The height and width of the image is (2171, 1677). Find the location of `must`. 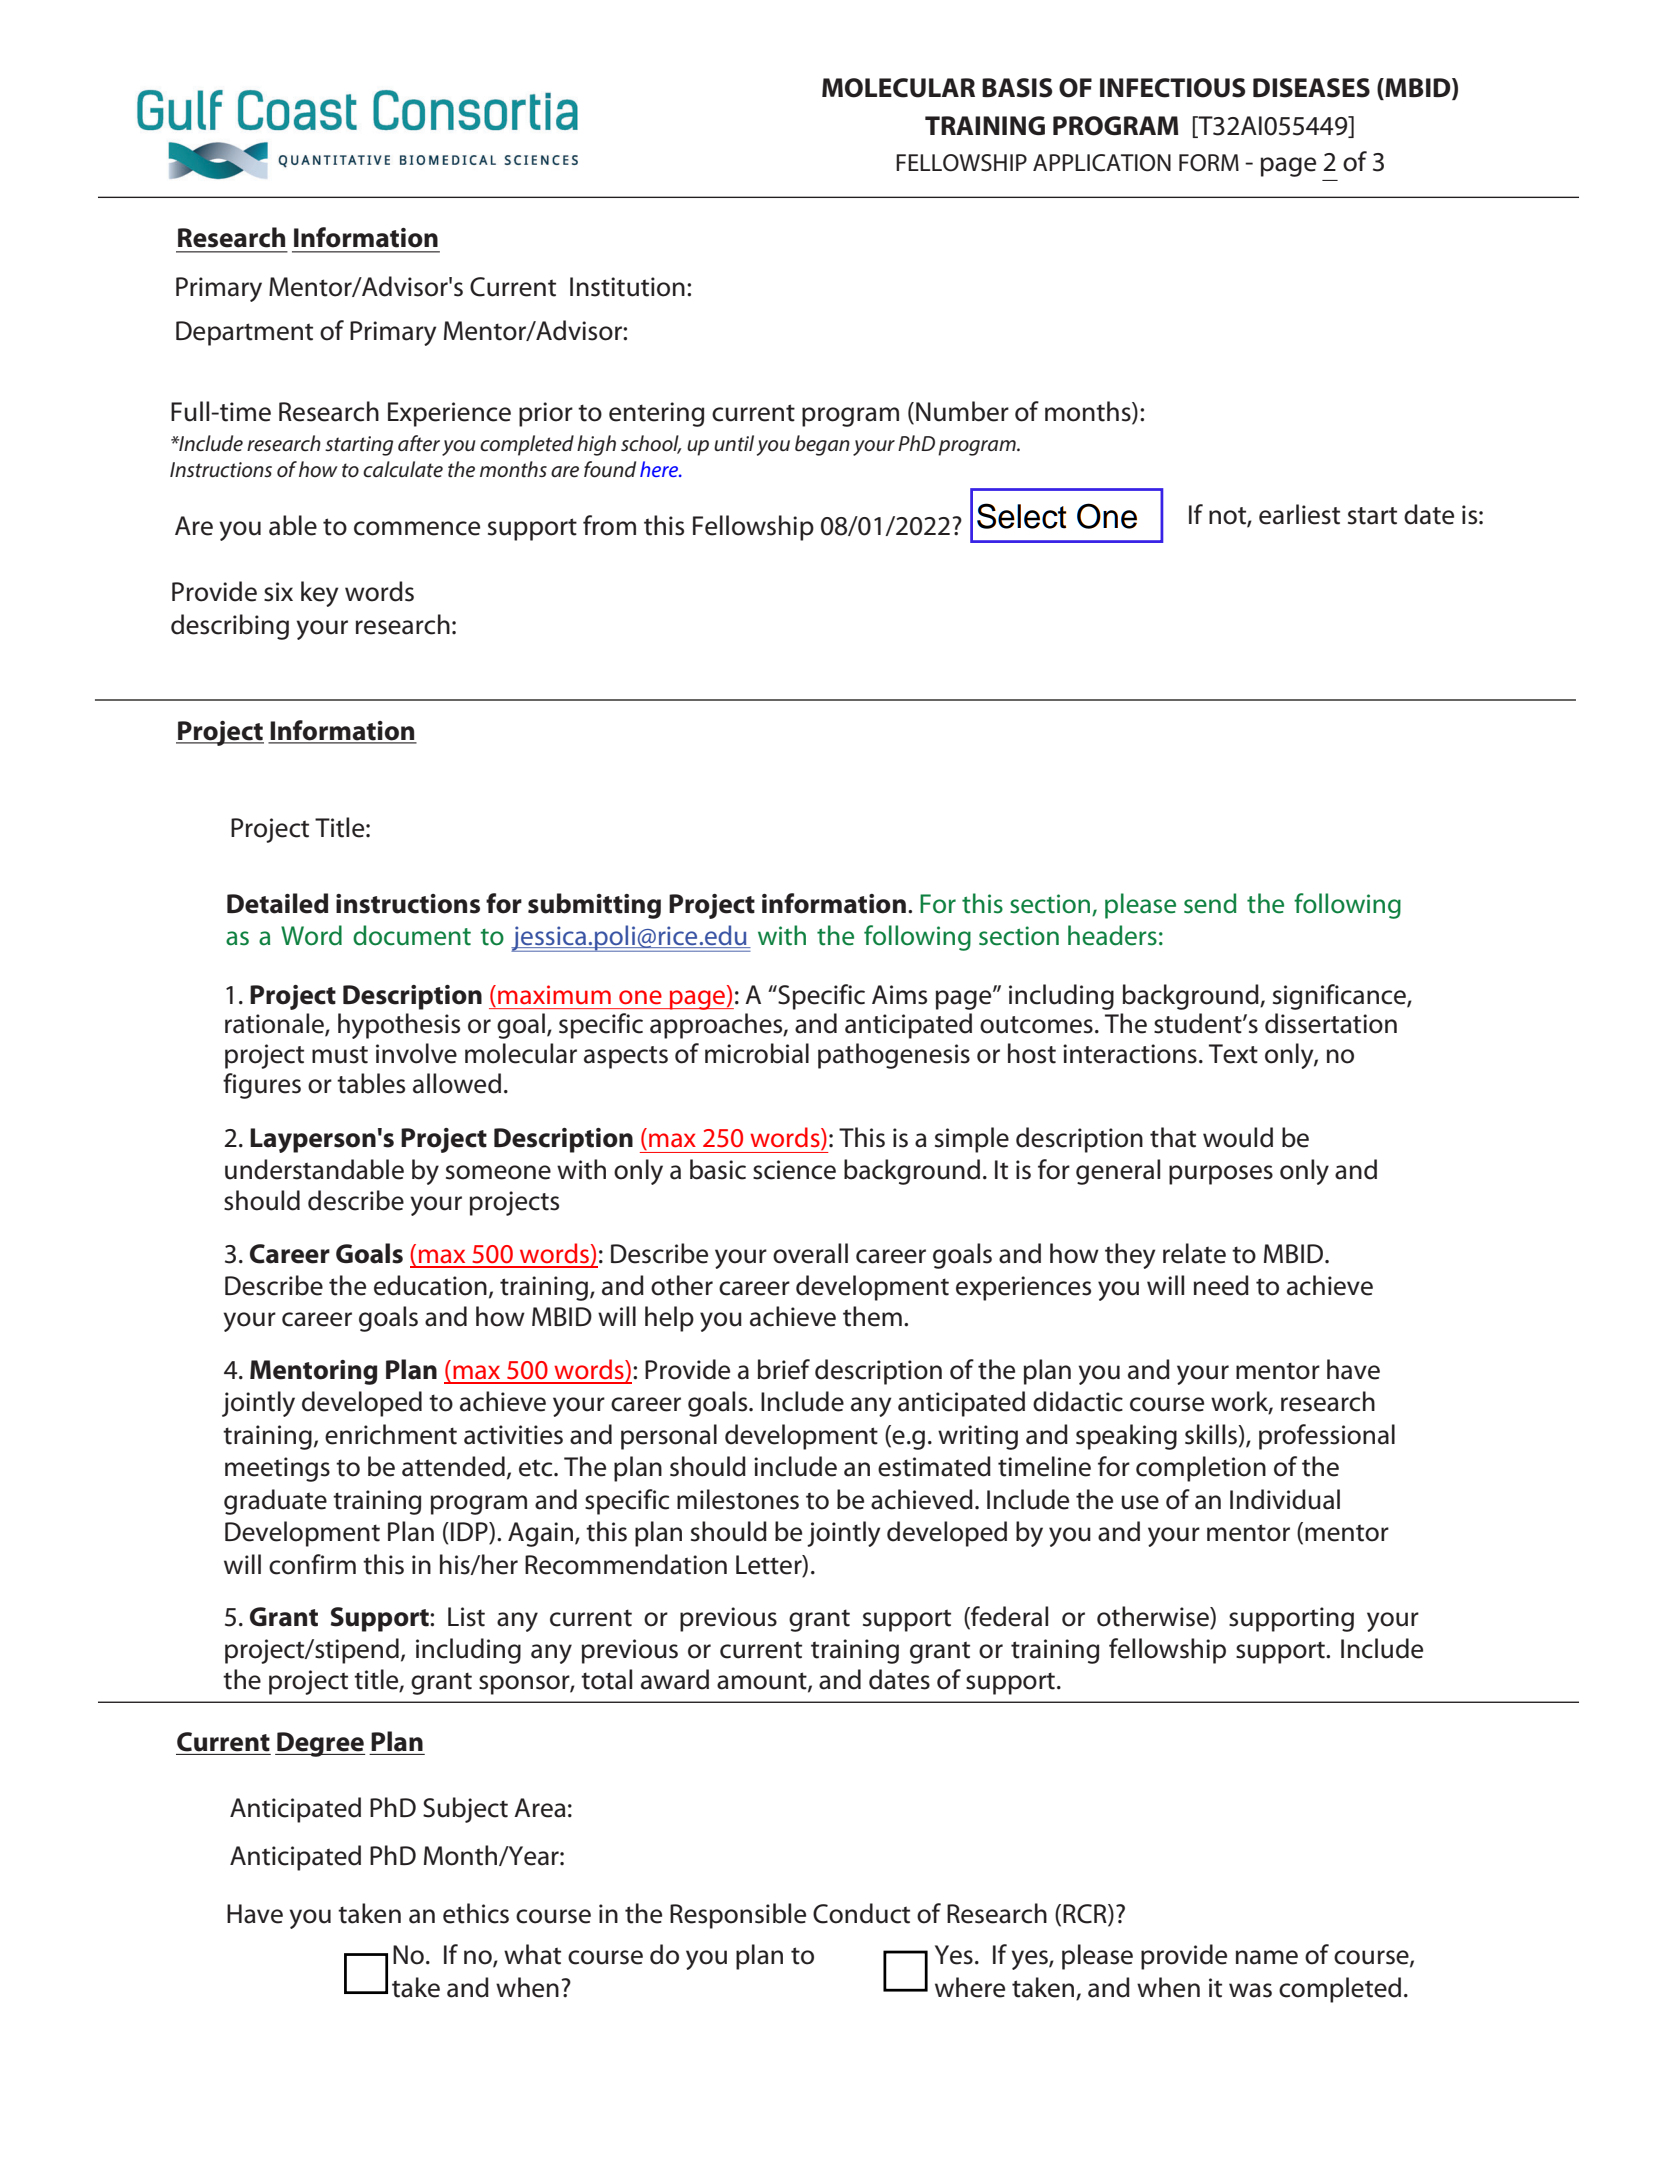

must is located at coordinates (340, 1055).
